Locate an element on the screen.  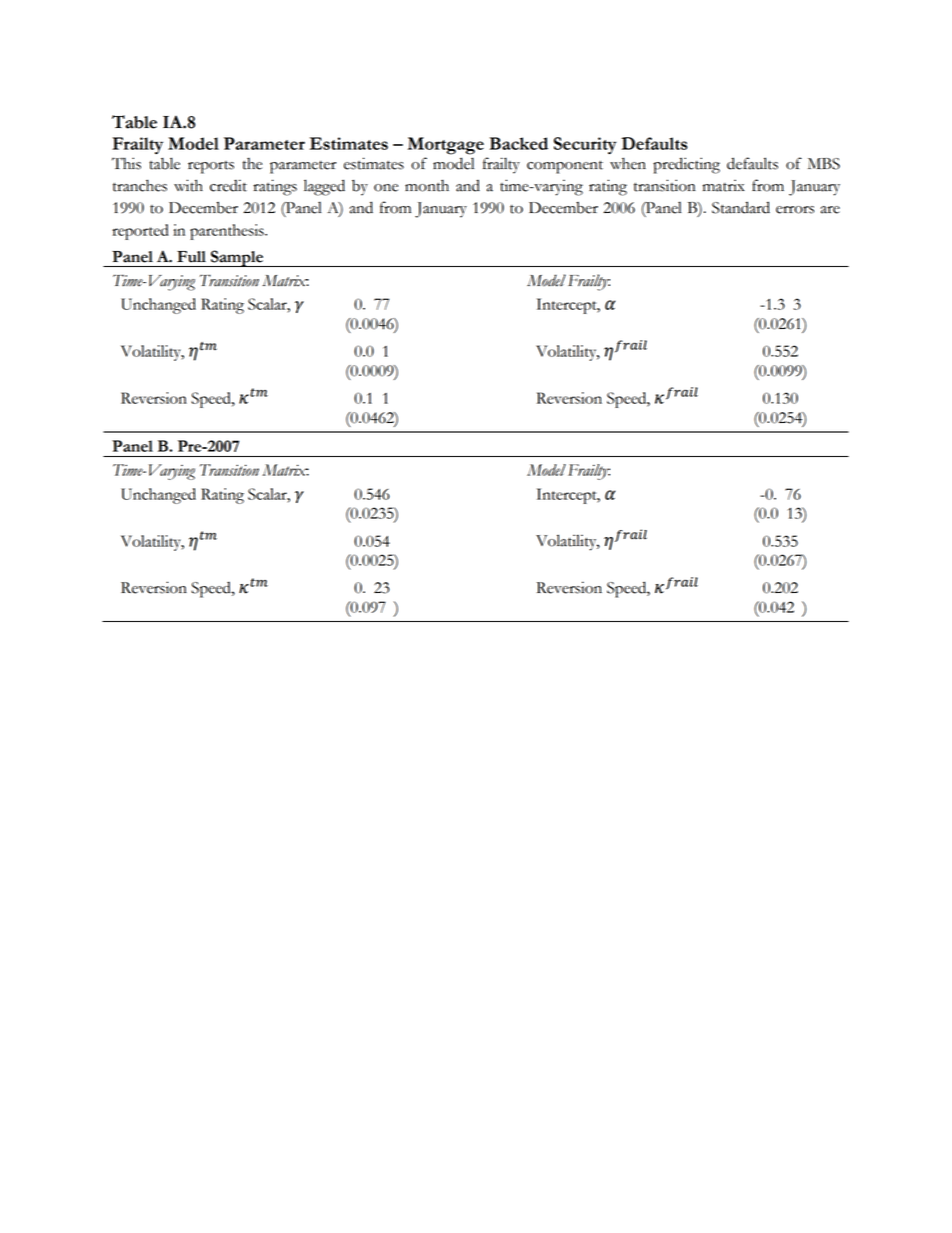
credit is located at coordinates (228, 185).
